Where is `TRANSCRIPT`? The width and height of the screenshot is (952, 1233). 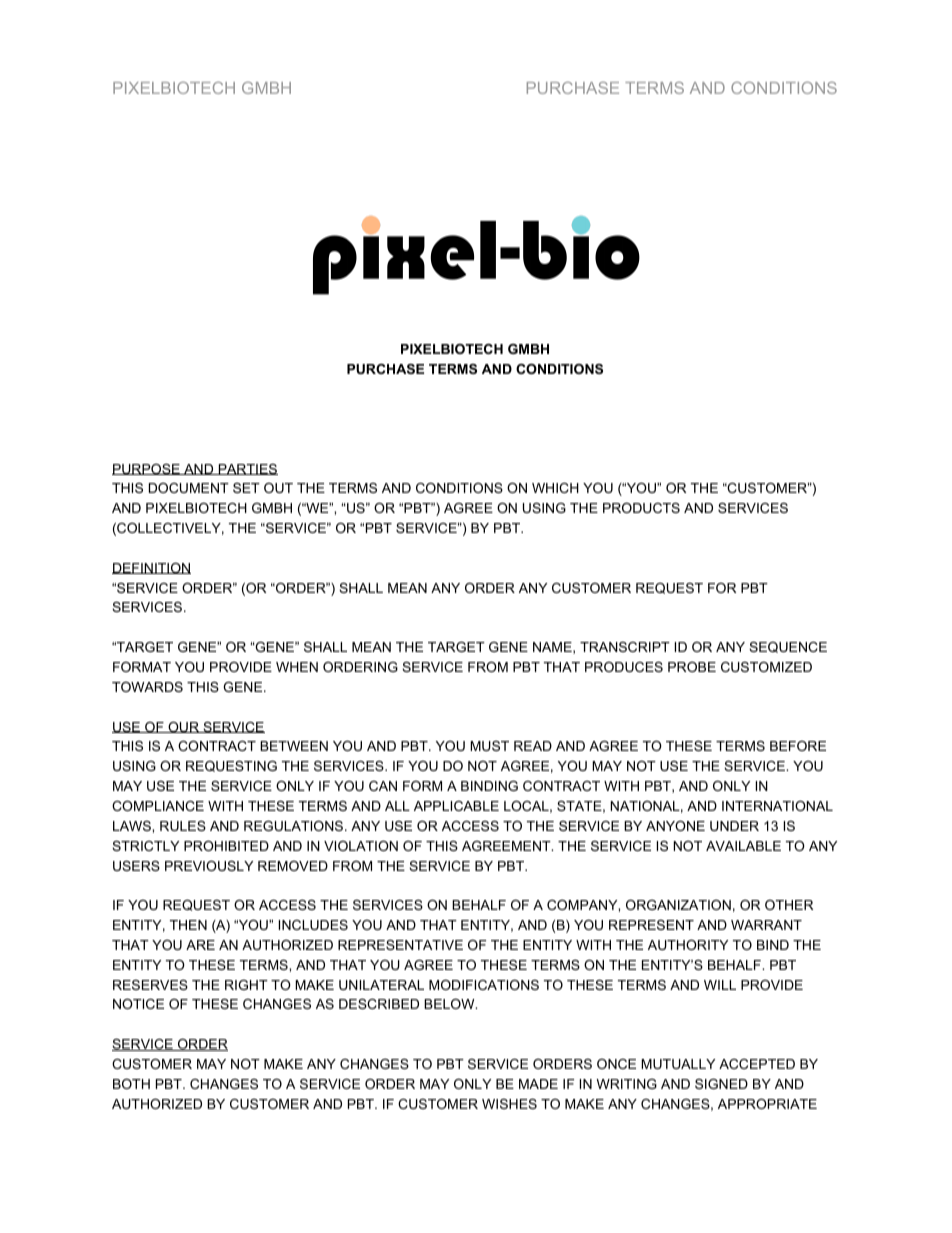
TRANSCRIPT is located at coordinates (625, 647).
